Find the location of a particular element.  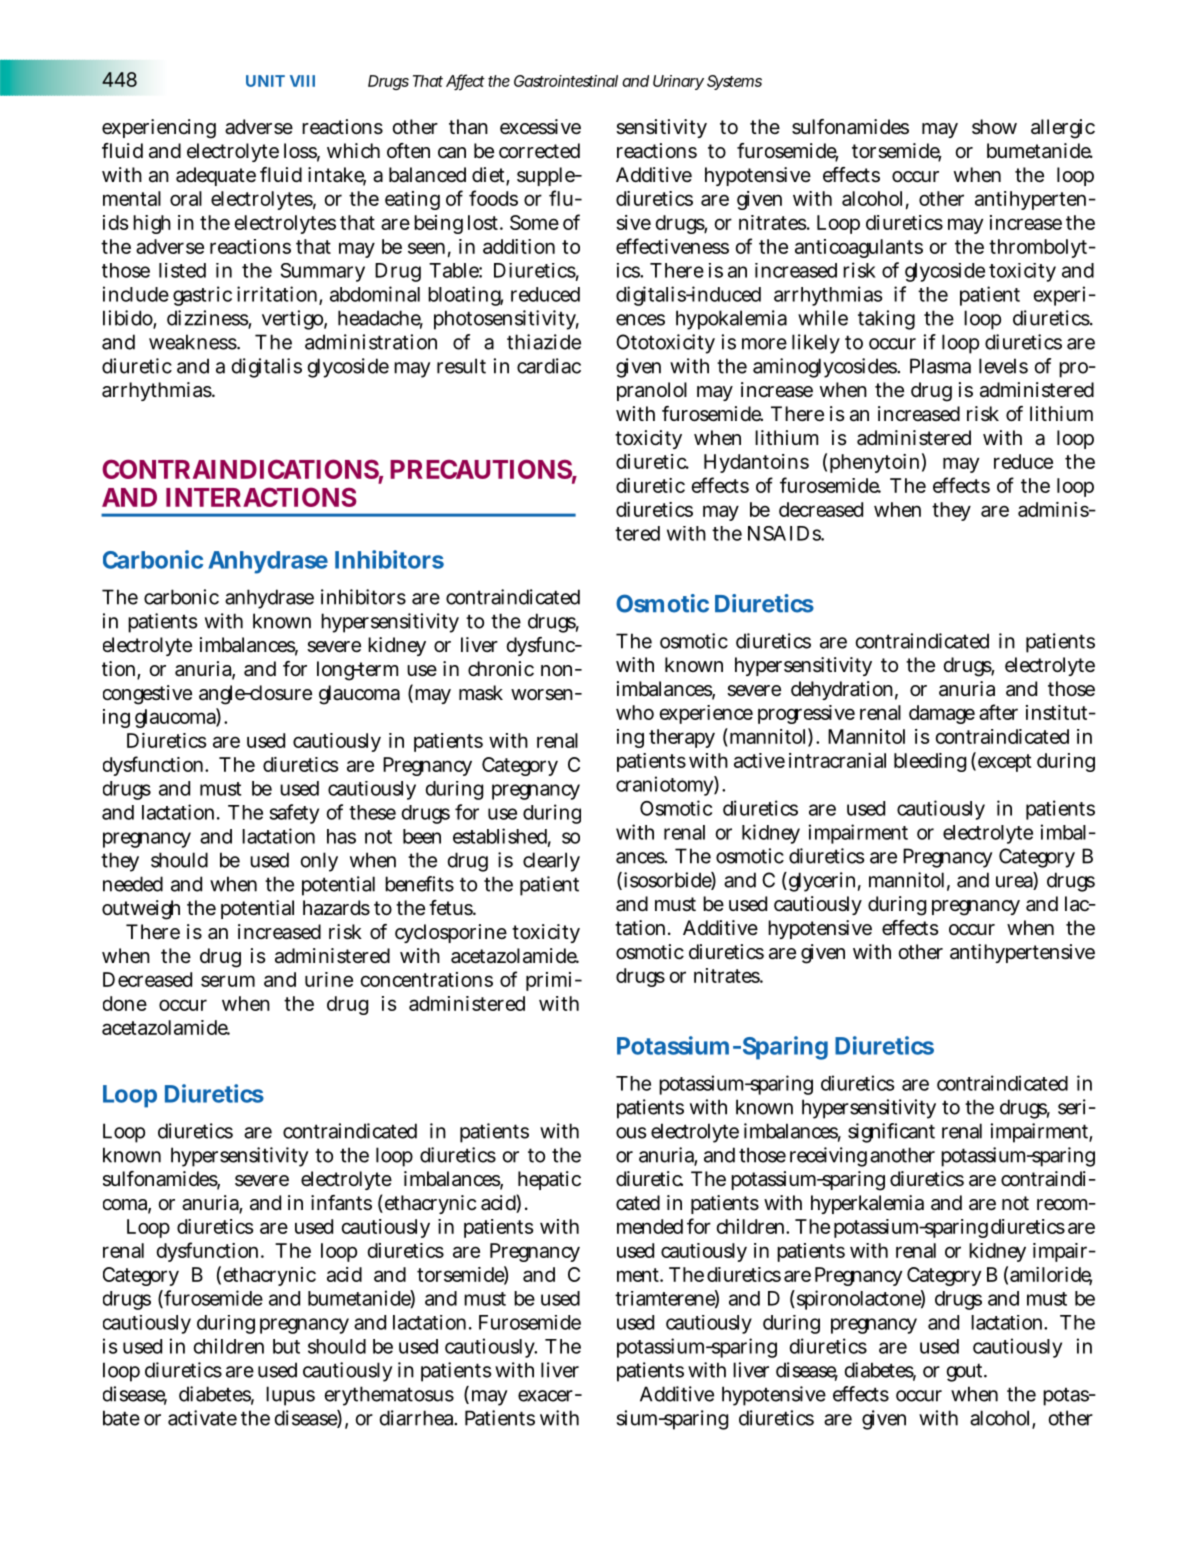

lupus is located at coordinates (290, 1396).
